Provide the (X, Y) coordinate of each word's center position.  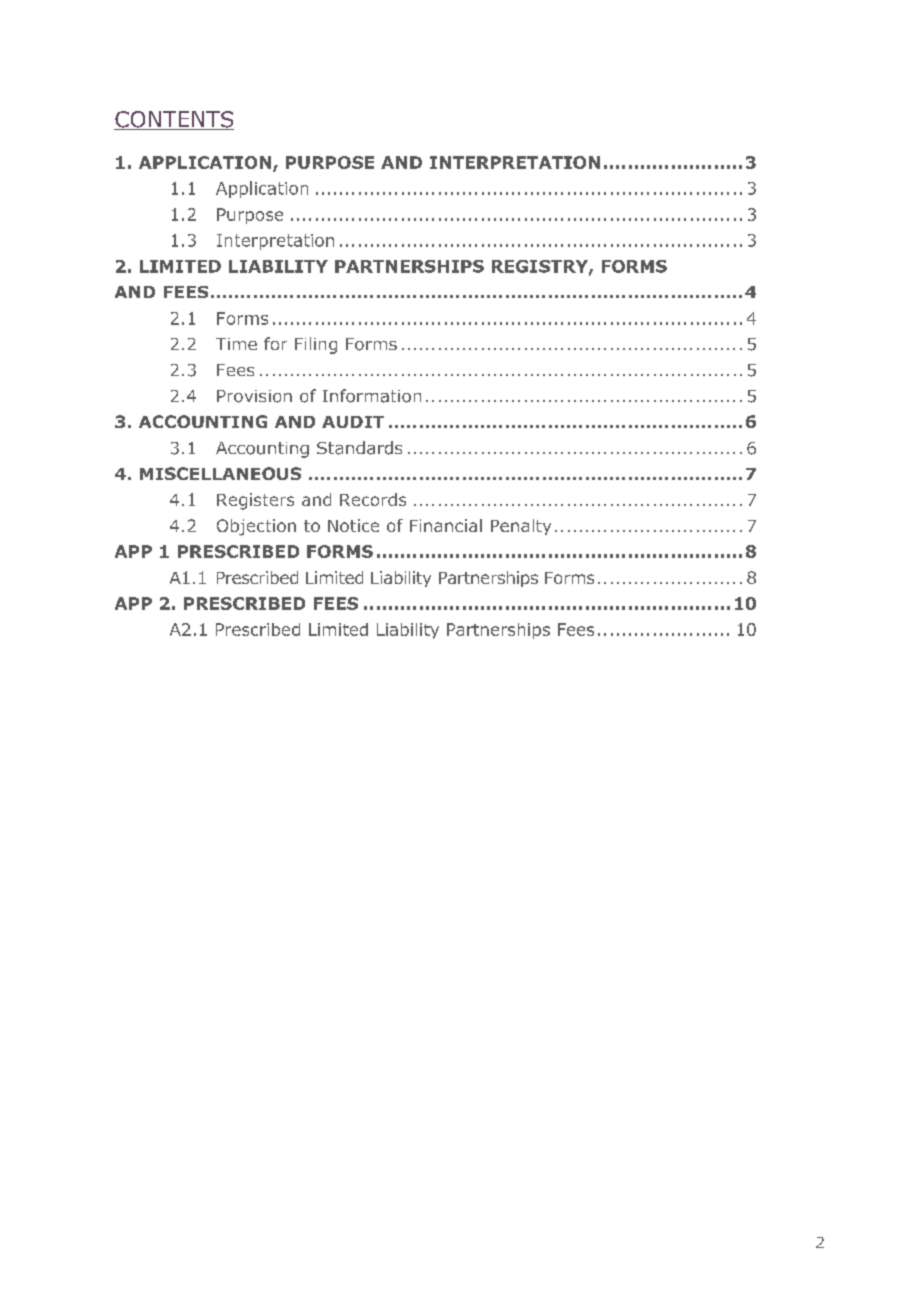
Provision (254, 396)
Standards (359, 448)
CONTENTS (174, 120)
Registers (255, 501)
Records (373, 499)
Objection (256, 527)
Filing (316, 345)
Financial (446, 525)
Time (236, 344)
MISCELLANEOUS (220, 473)
